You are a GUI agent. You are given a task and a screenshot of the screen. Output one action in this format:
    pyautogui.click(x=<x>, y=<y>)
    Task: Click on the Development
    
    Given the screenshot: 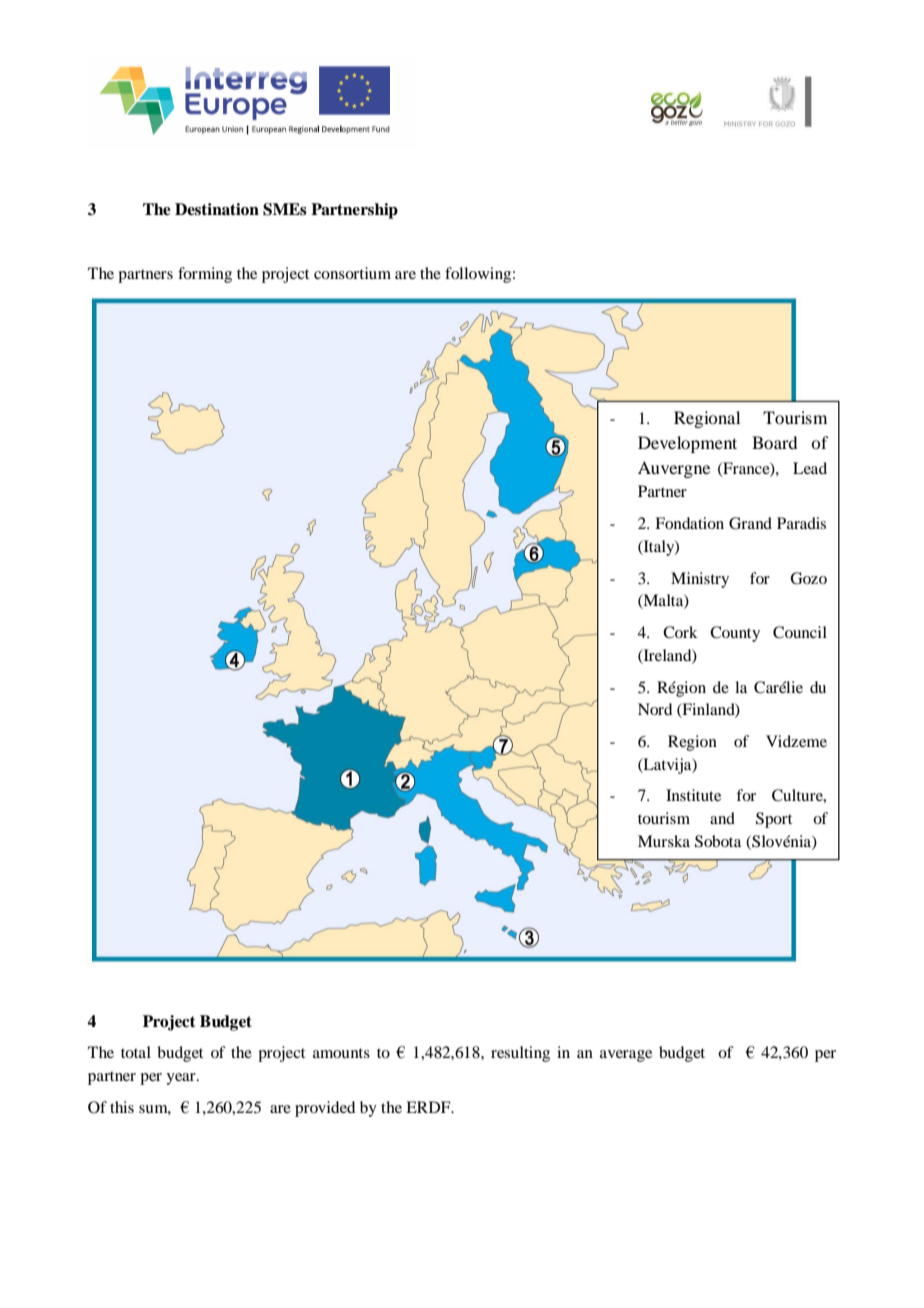 What is the action you would take?
    pyautogui.click(x=687, y=444)
